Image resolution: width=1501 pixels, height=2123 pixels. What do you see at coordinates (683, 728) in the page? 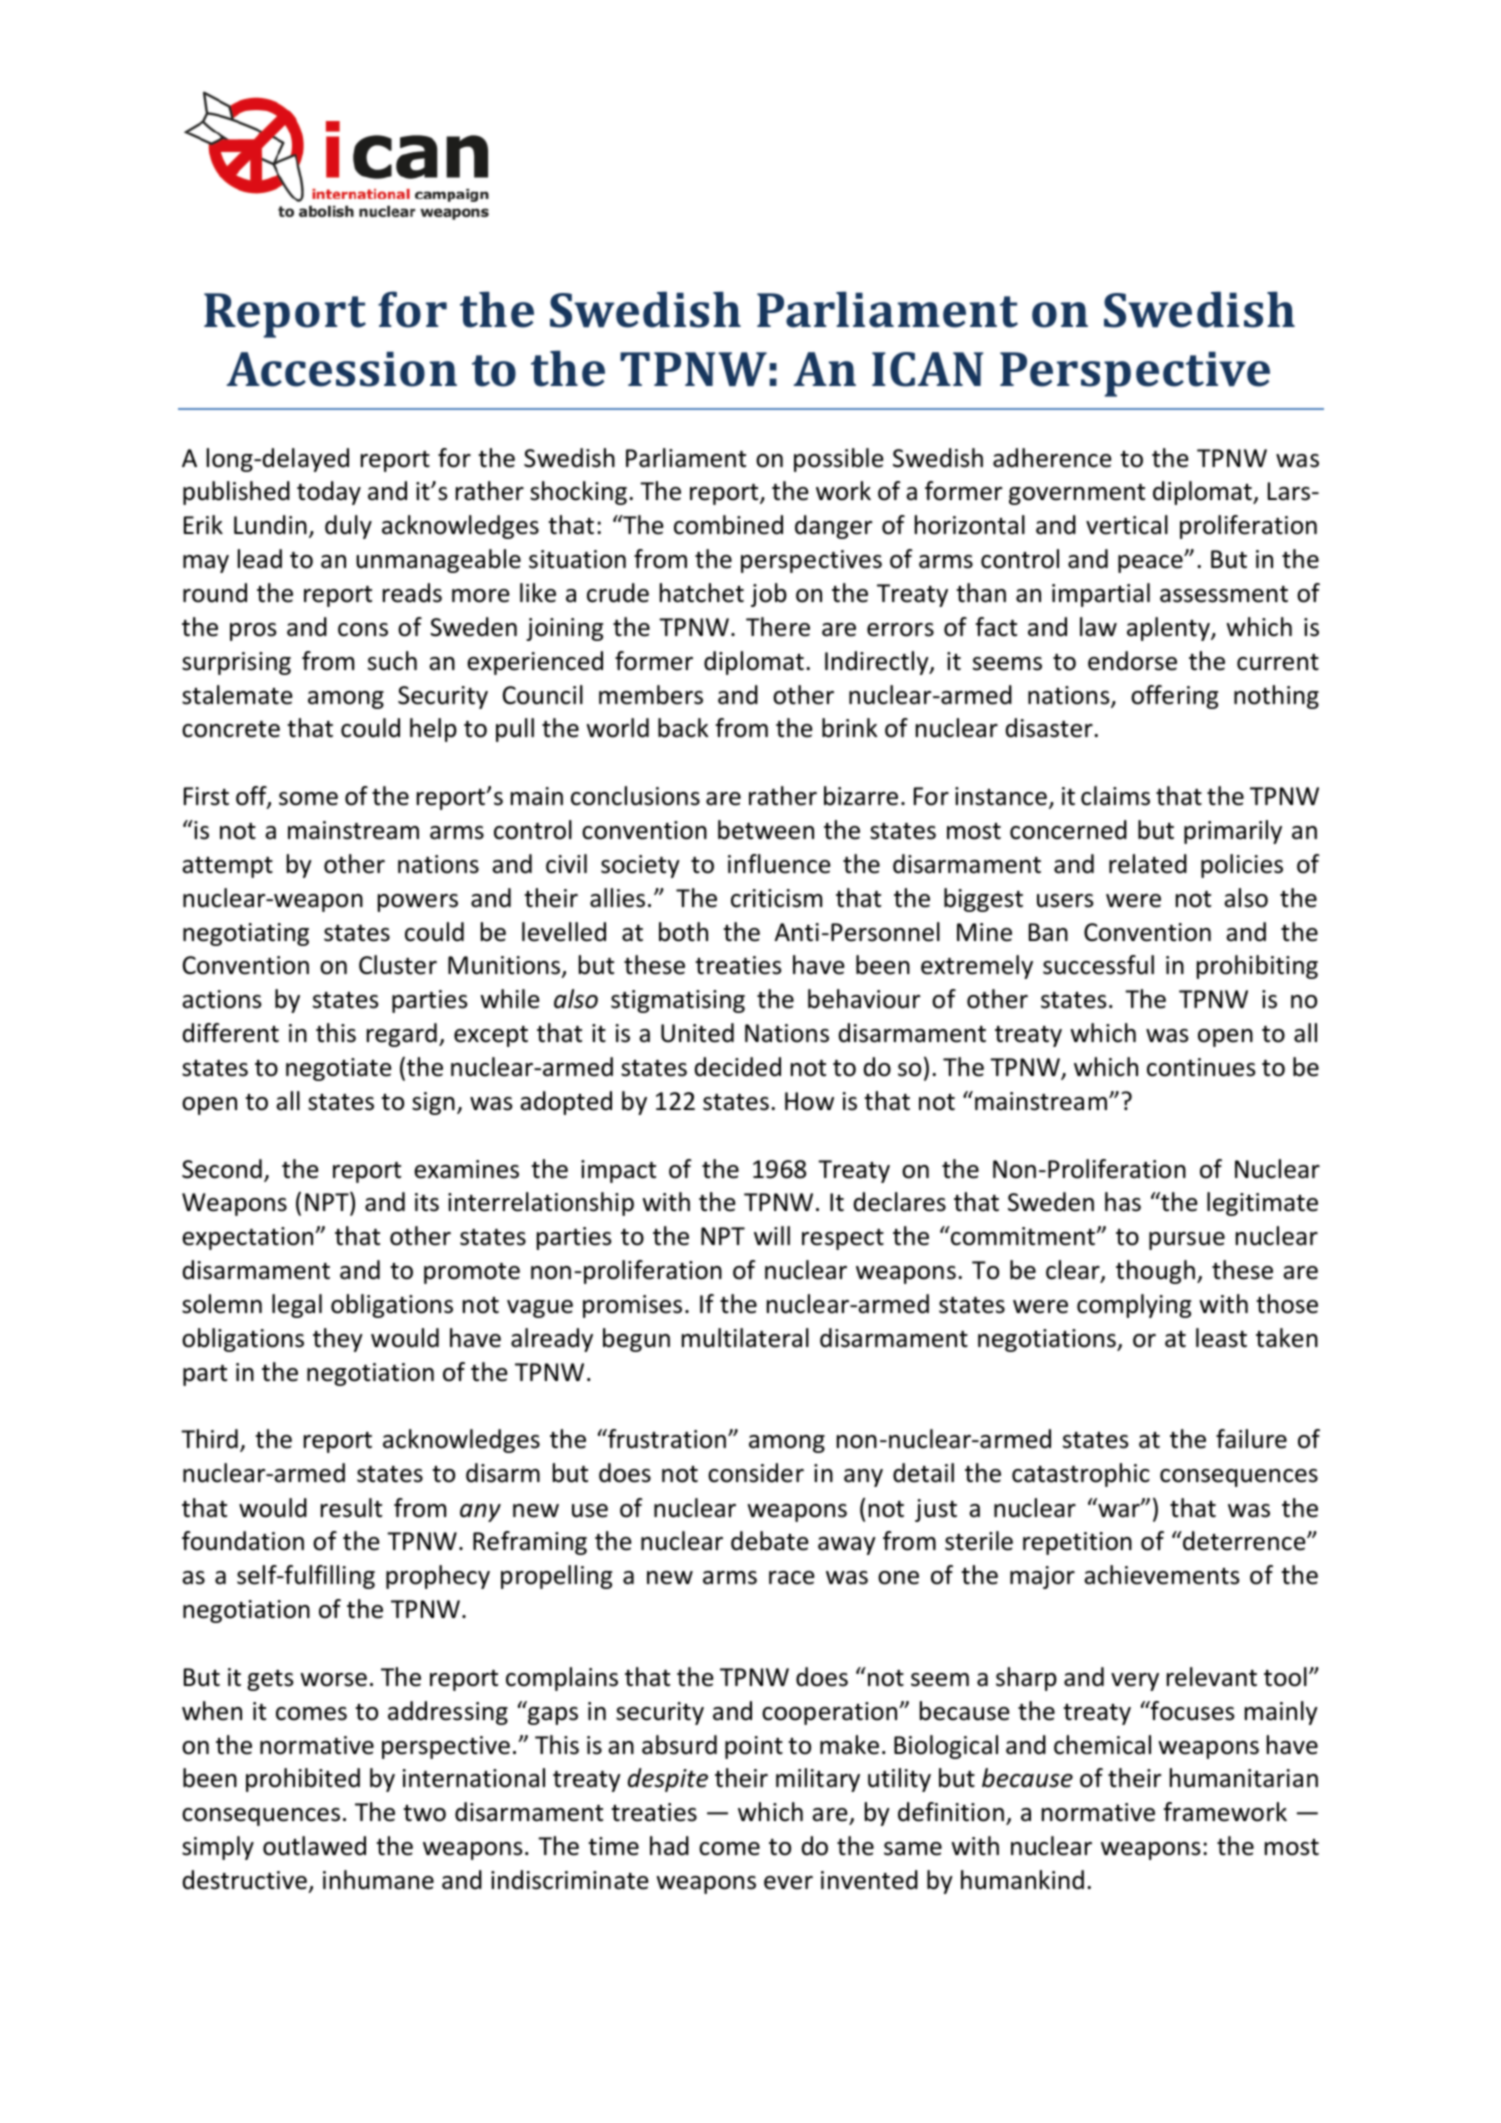
I see `back` at bounding box center [683, 728].
